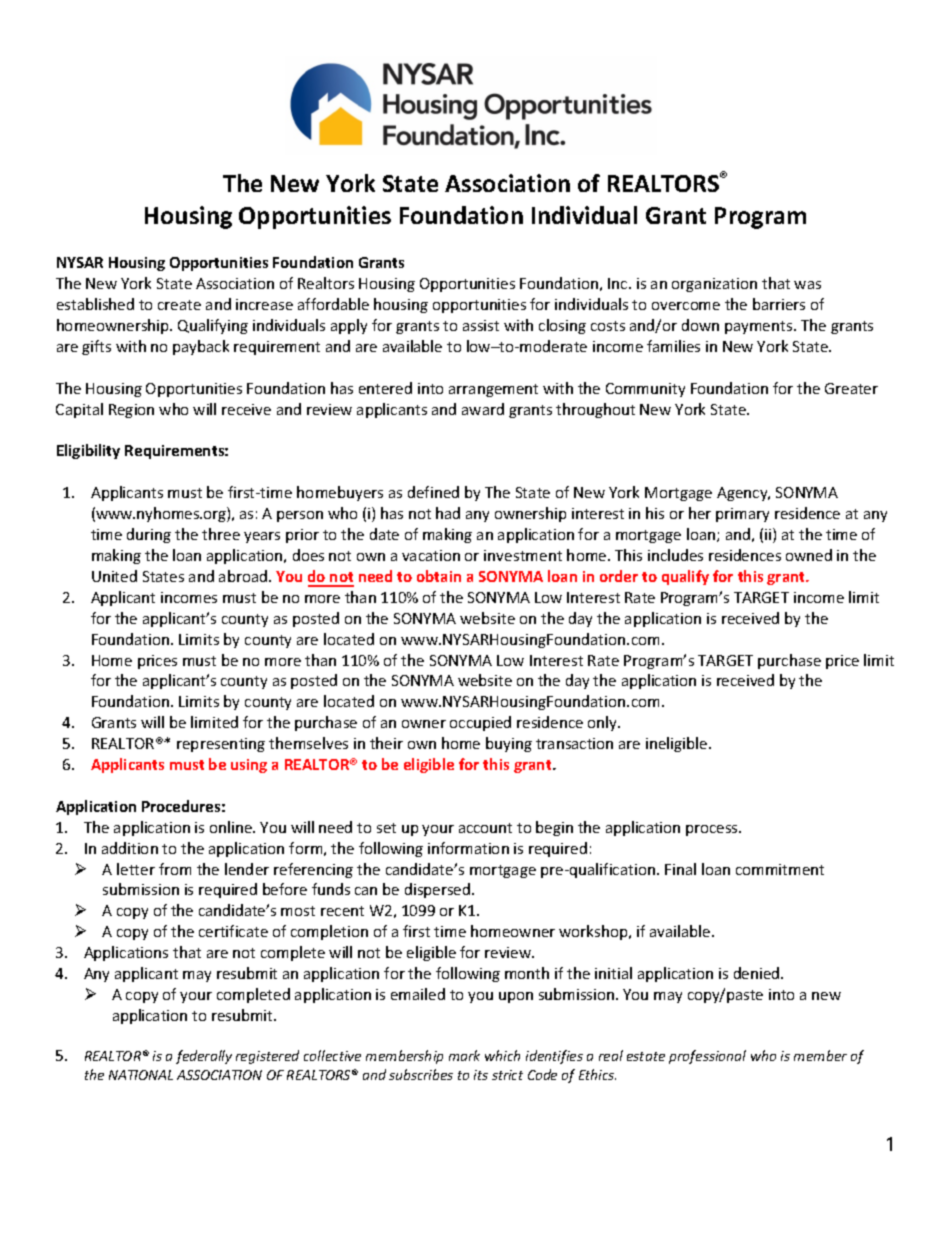  I want to click on commitment, so click(780, 869).
